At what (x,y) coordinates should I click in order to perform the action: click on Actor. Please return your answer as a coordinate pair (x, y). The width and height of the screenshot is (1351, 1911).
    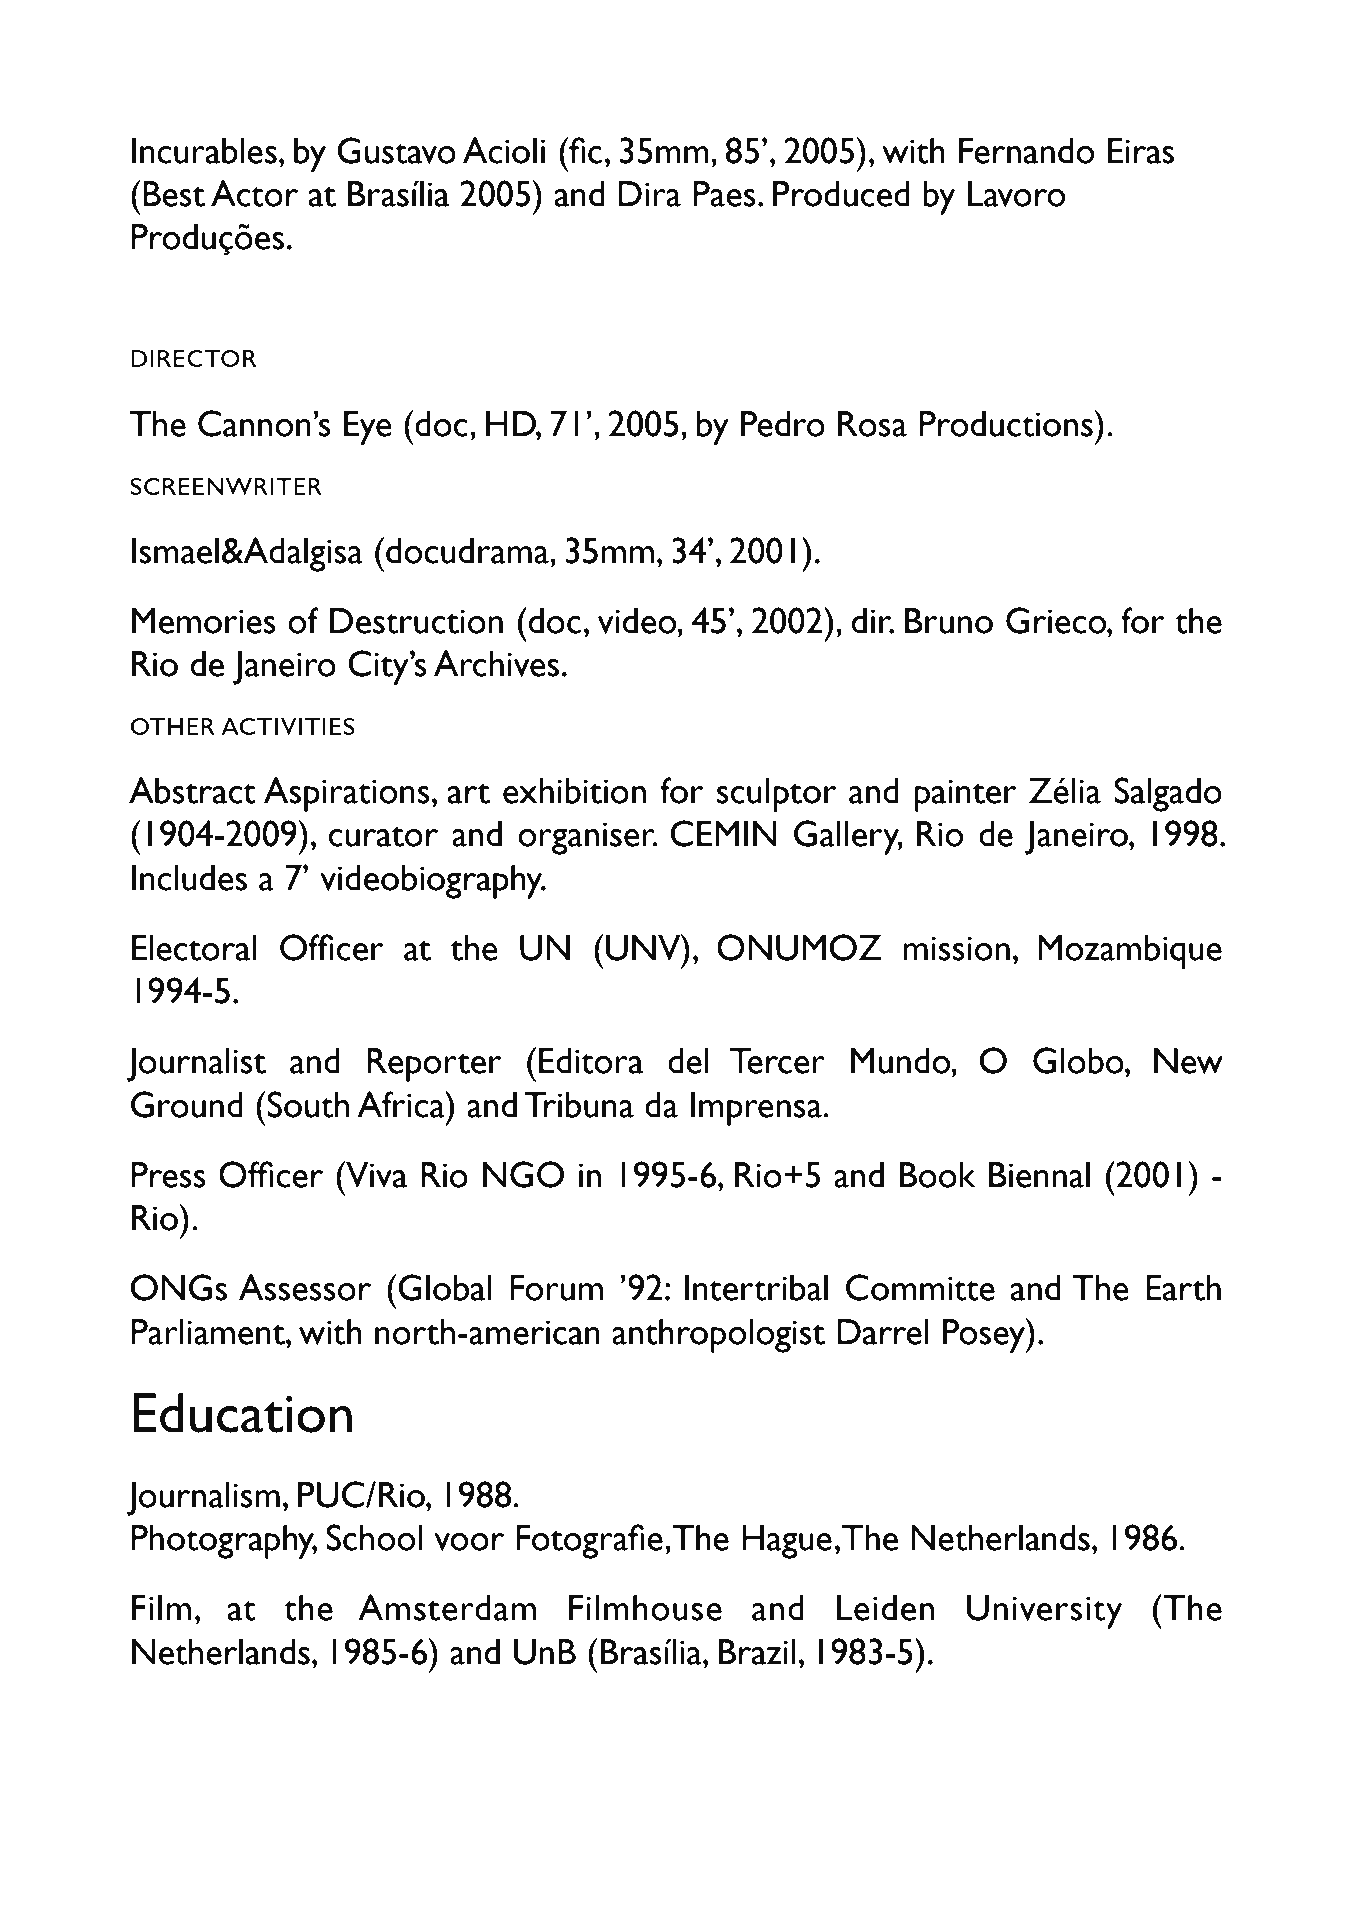
    Looking at the image, I should click on (254, 193).
